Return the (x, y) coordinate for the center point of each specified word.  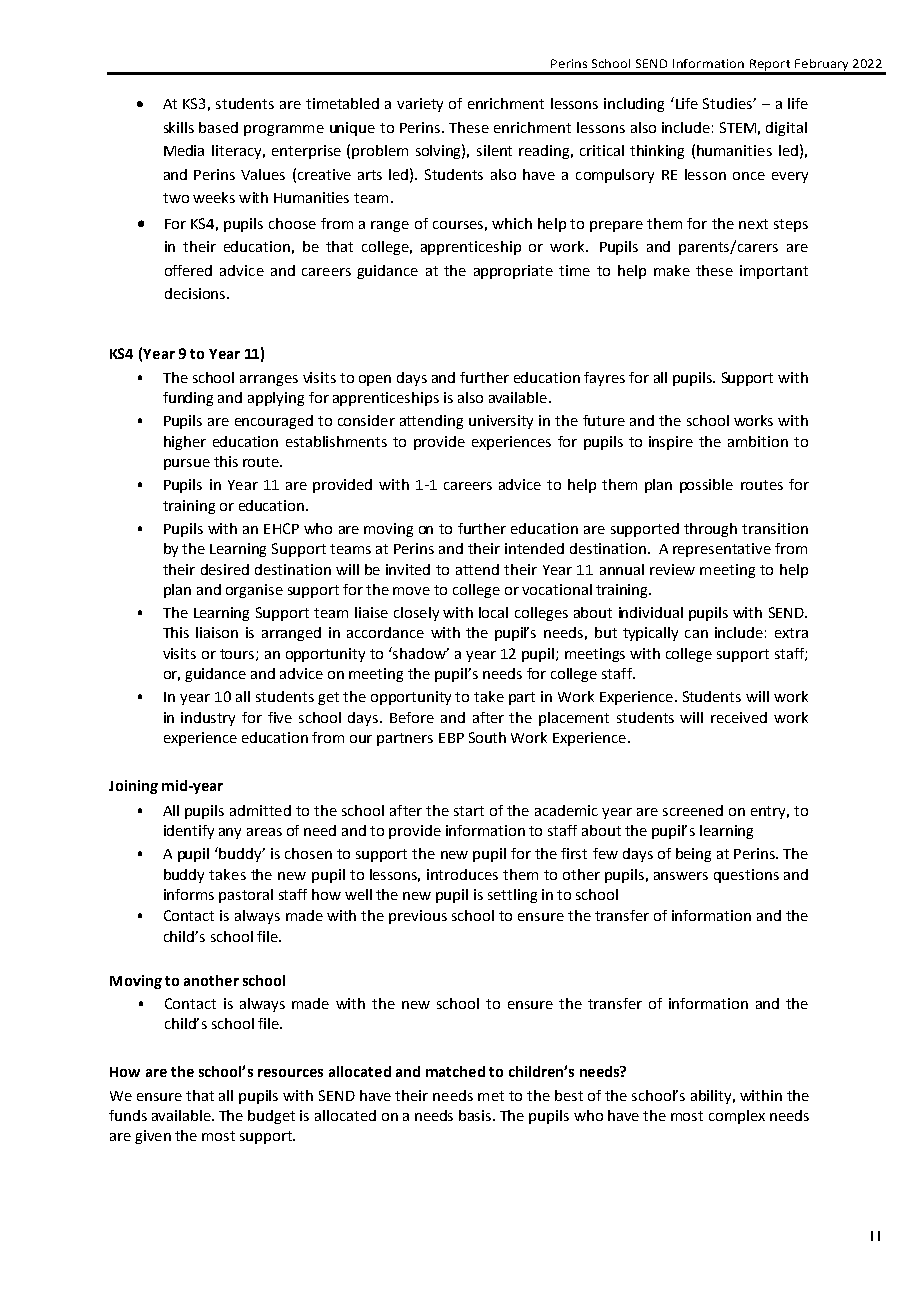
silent (494, 150)
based (218, 127)
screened (693, 810)
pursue (187, 464)
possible (706, 486)
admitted (260, 810)
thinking (657, 152)
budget (271, 1117)
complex (737, 1117)
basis (476, 1115)
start (469, 811)
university (501, 422)
